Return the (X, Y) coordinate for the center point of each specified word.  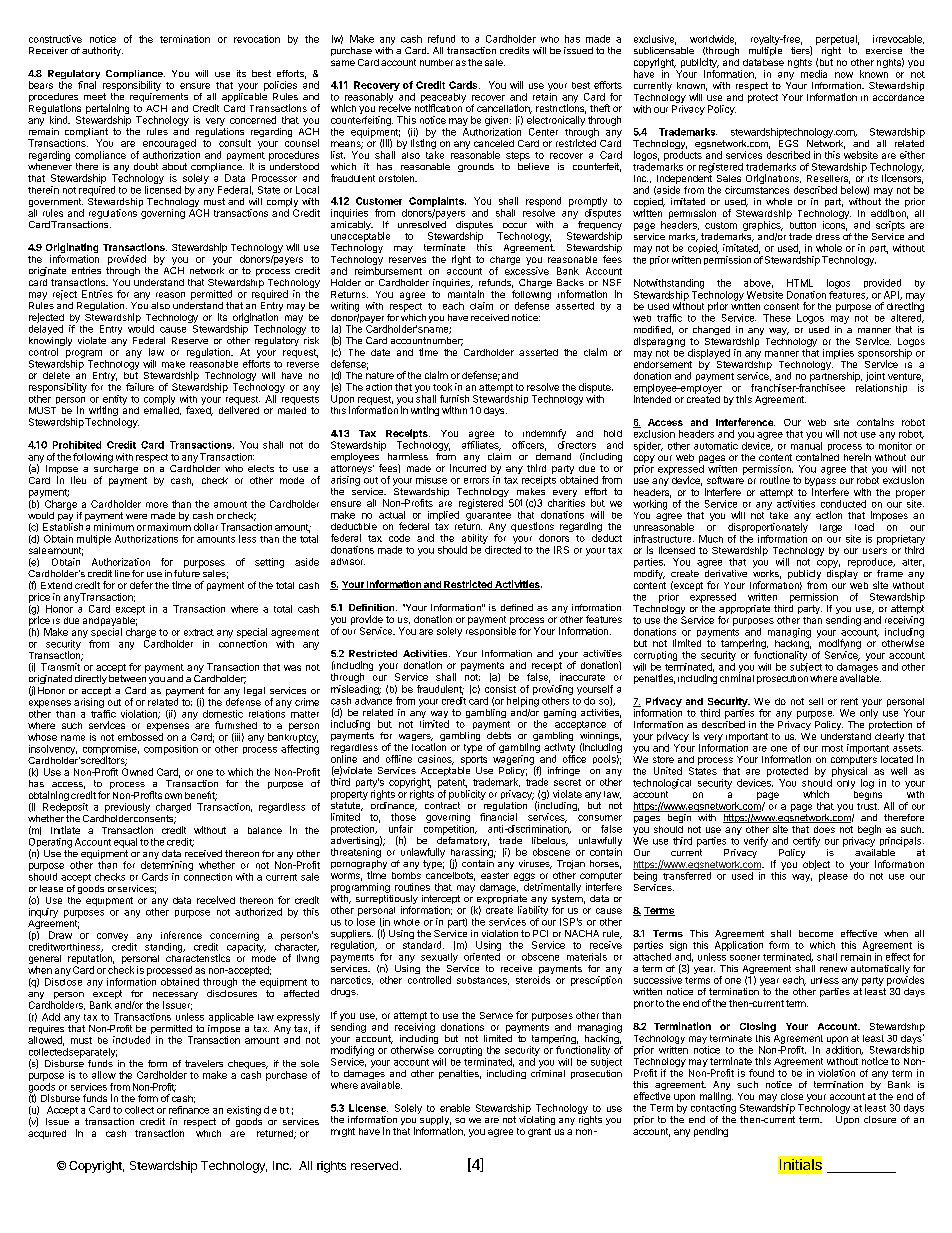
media (814, 74)
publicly (804, 576)
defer (141, 585)
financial (498, 817)
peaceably (443, 99)
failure (140, 387)
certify (806, 842)
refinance (189, 1110)
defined (517, 607)
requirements (159, 97)
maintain (466, 294)
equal (125, 843)
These (777, 318)
